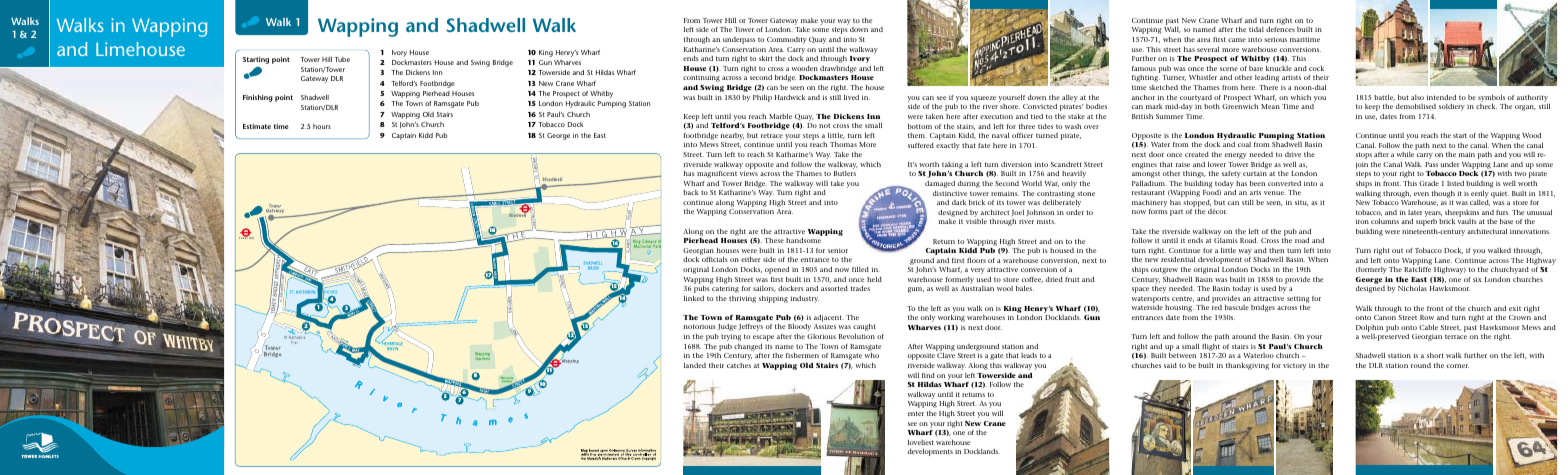 This screenshot has height=475, width=1568. What do you see at coordinates (1421, 194) in the screenshot?
I see `even` at bounding box center [1421, 194].
